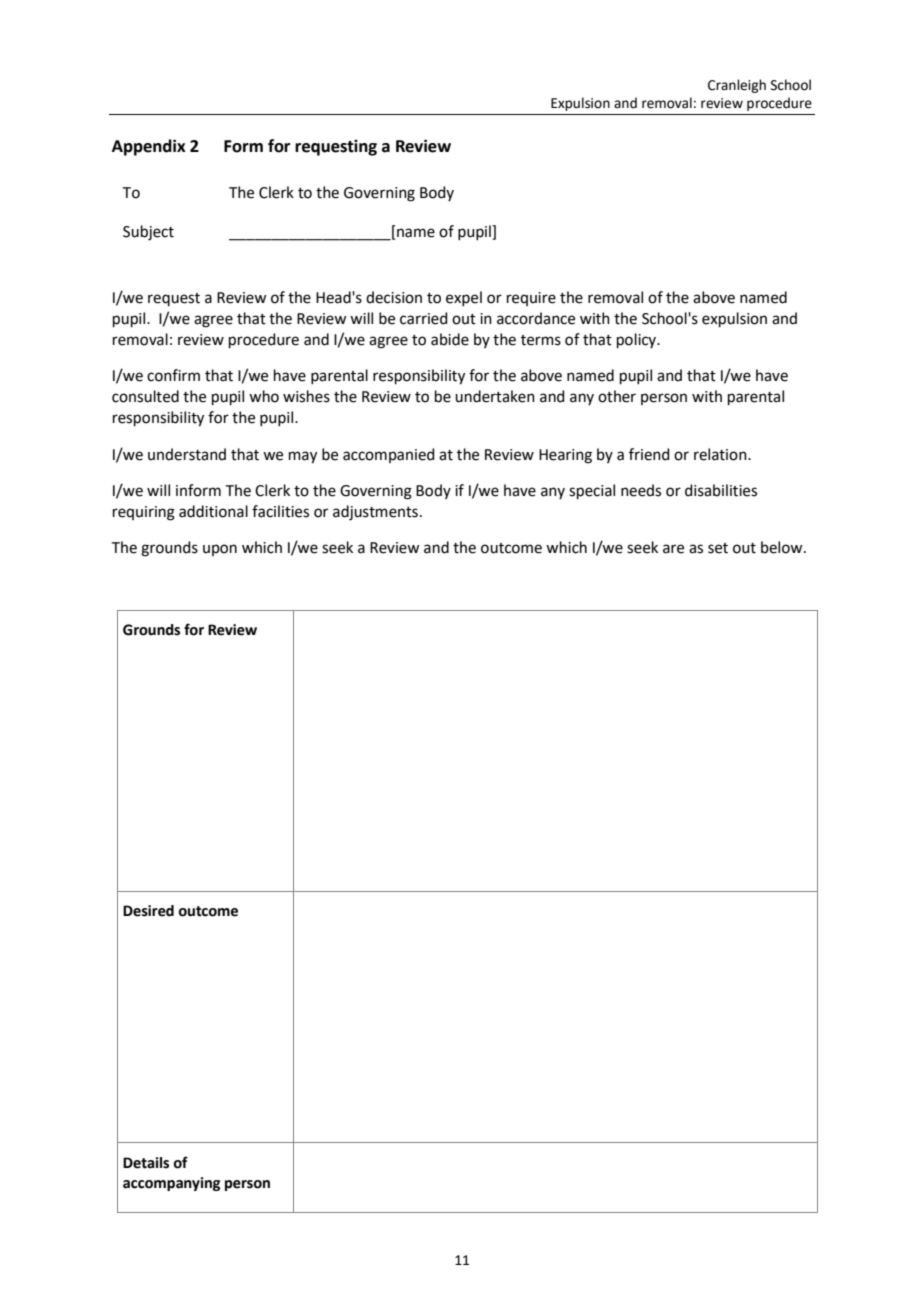 The width and height of the image is (924, 1308). I want to click on expel, so click(464, 298).
